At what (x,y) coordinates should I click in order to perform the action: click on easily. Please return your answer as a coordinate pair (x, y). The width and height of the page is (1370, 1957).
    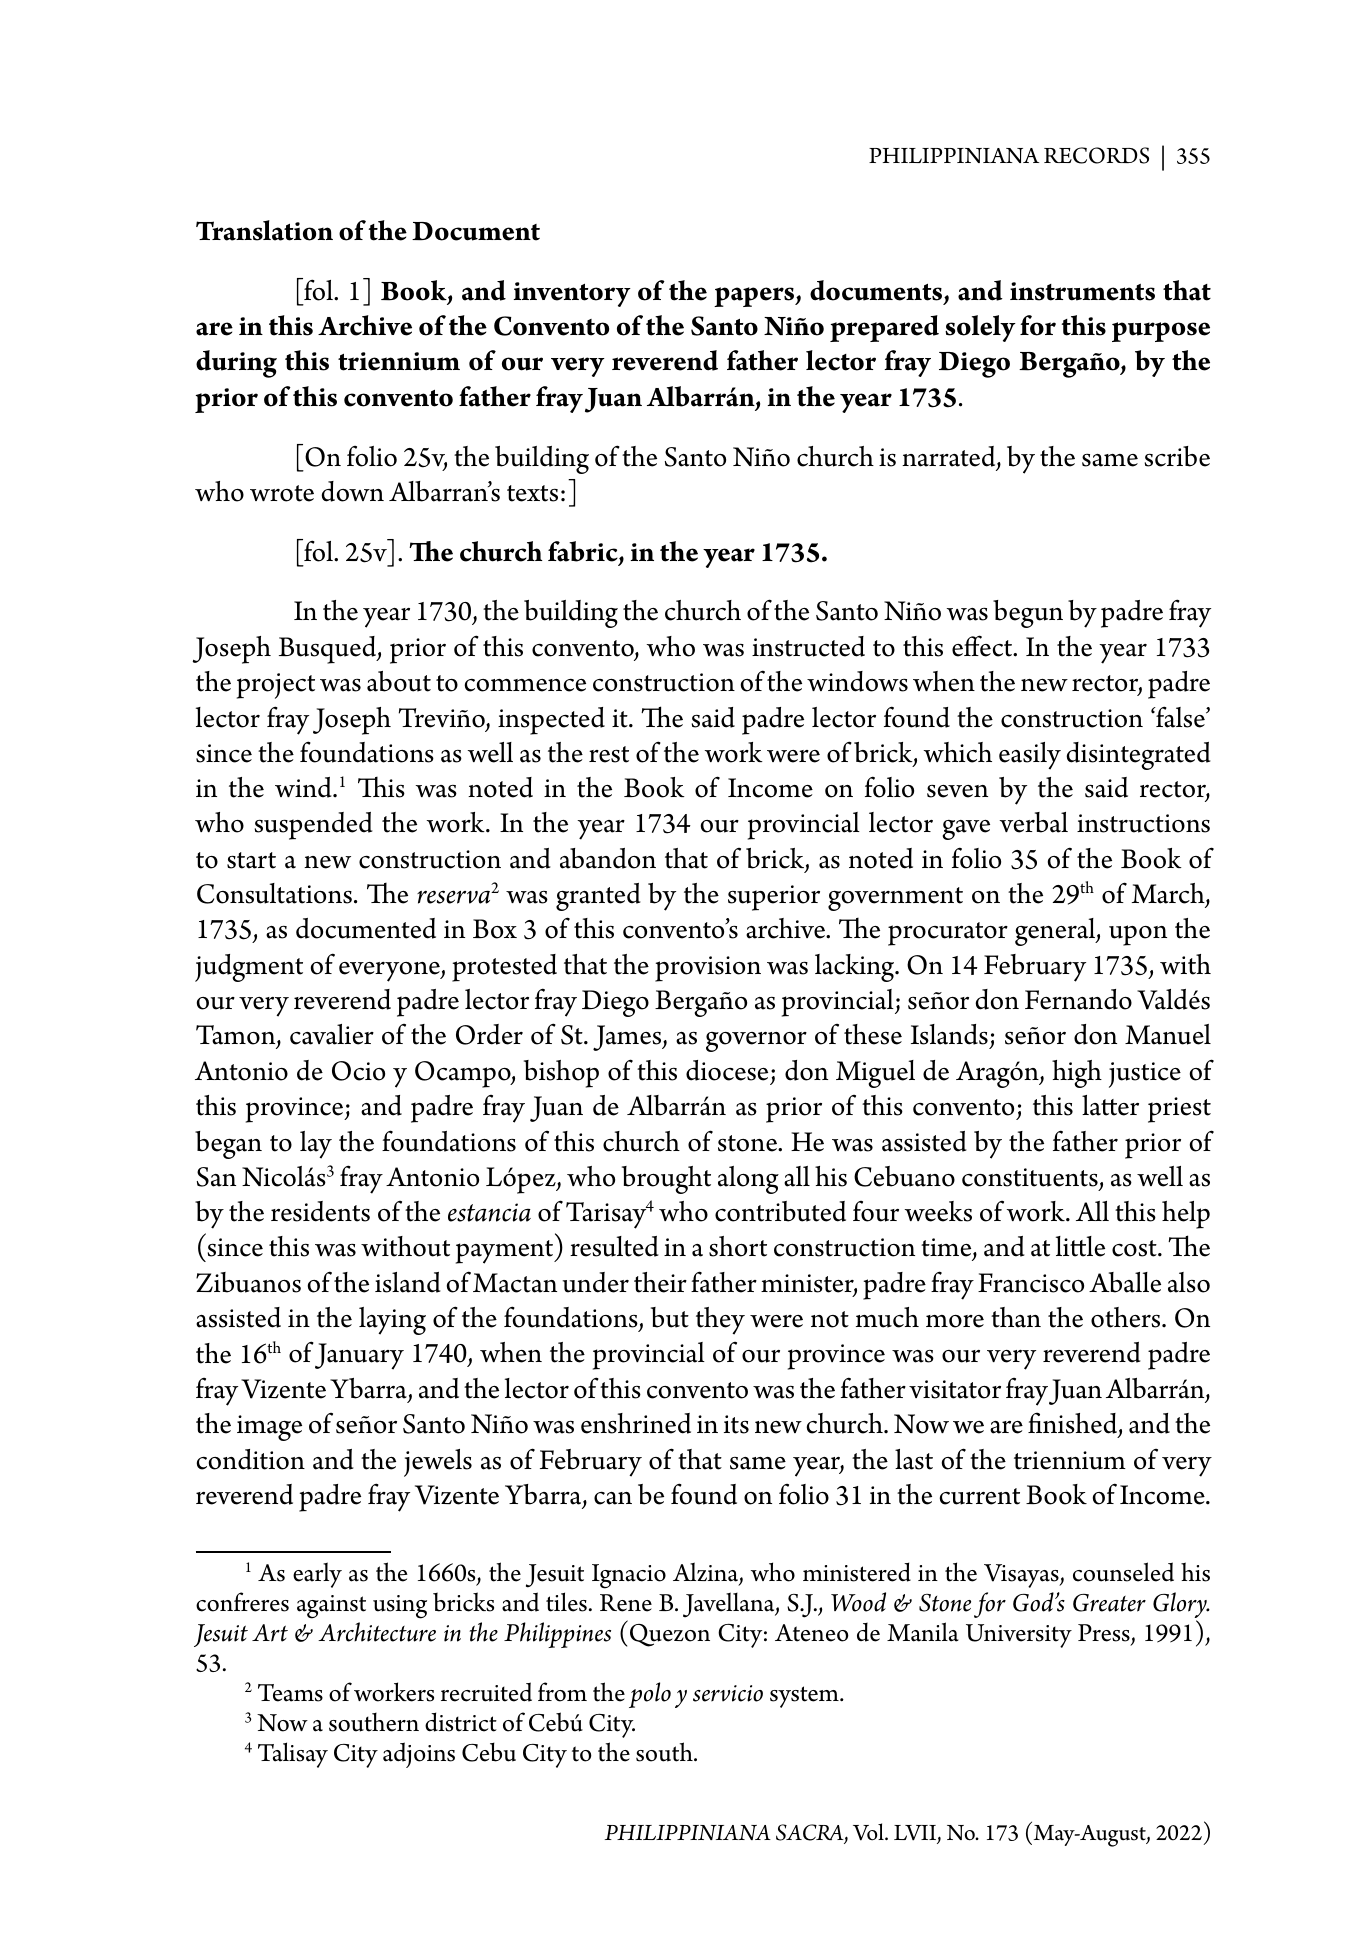
    Looking at the image, I should click on (1030, 756).
